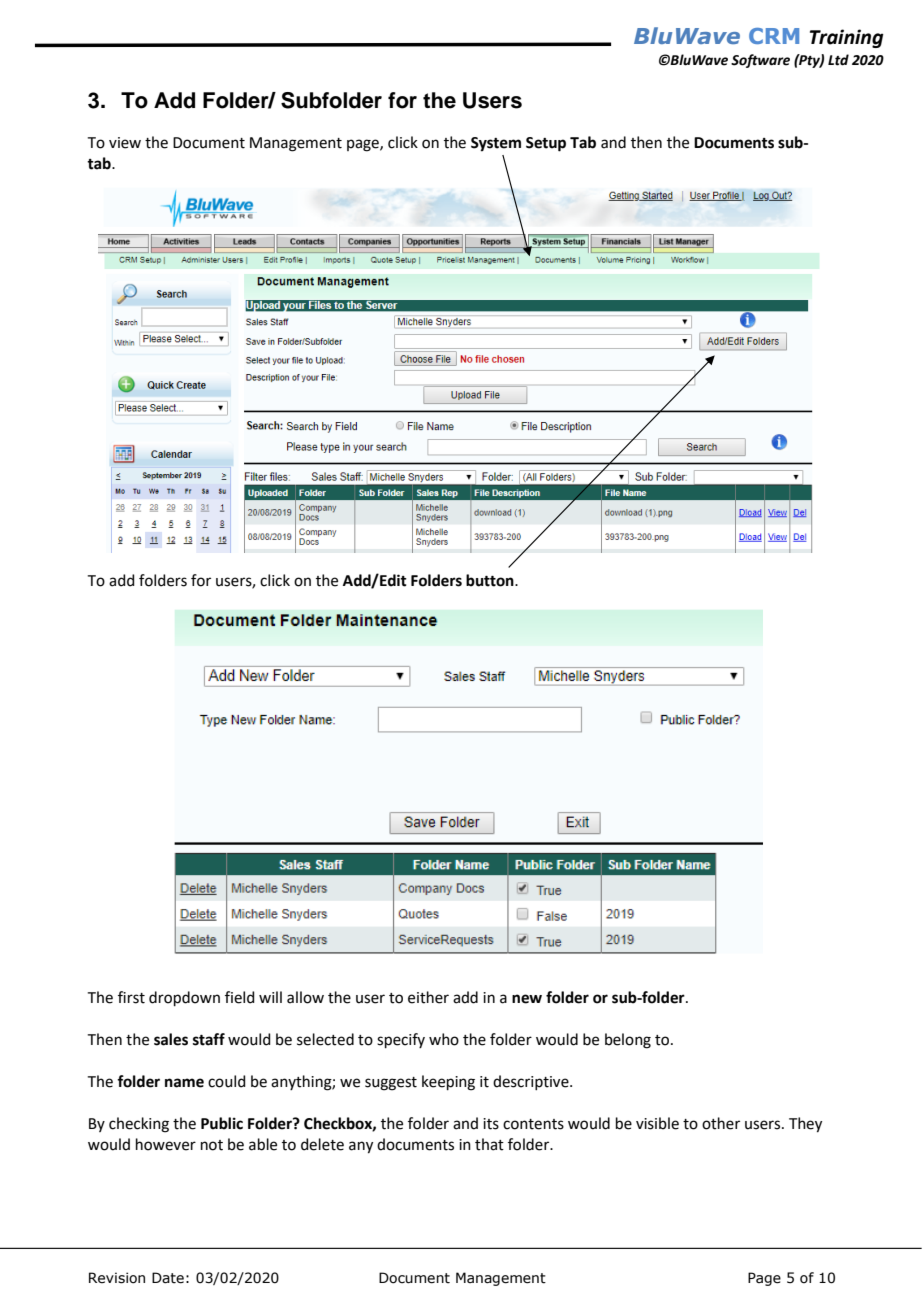  I want to click on new, so click(527, 999).
